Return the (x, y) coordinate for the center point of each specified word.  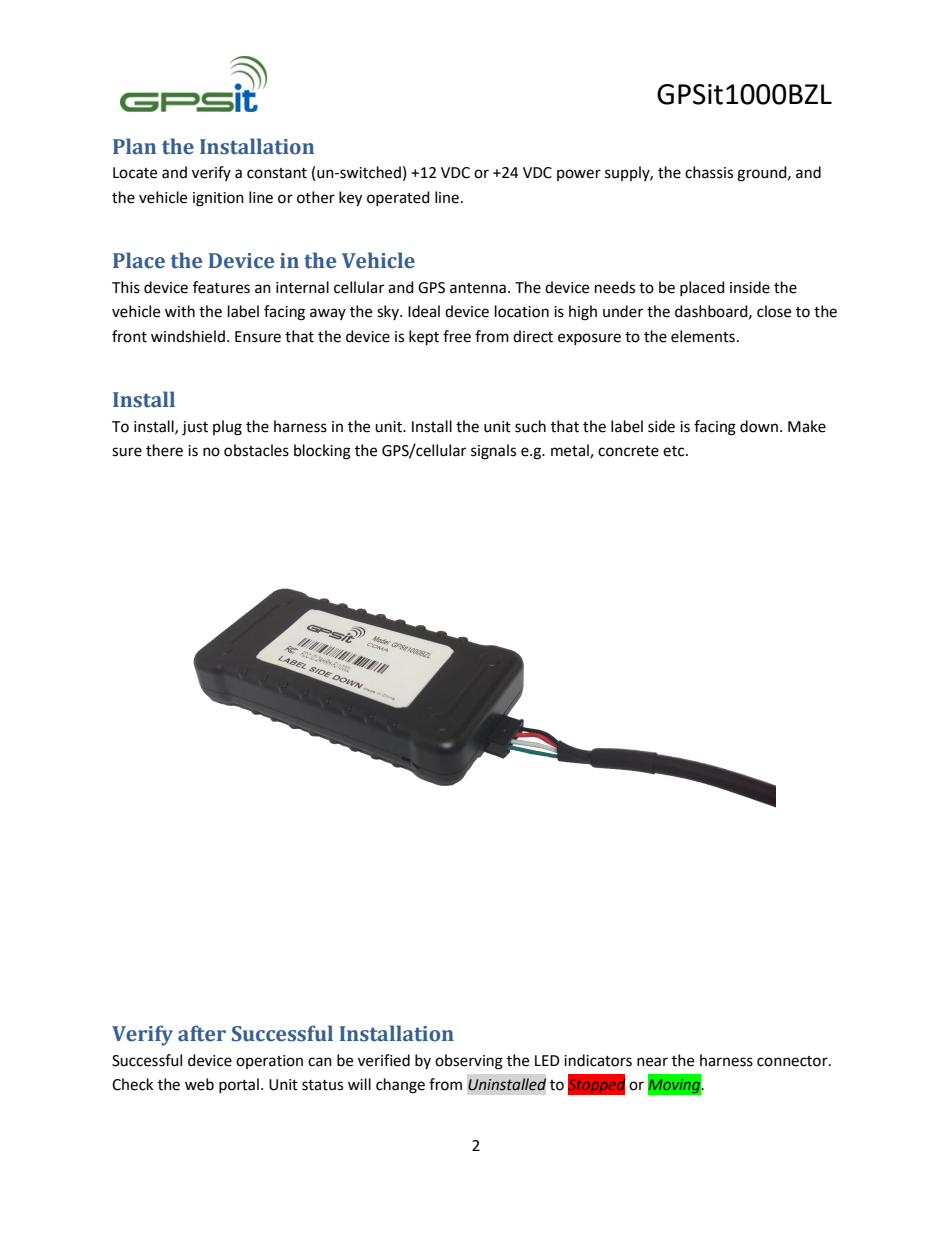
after (202, 1033)
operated (398, 198)
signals (493, 452)
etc (675, 451)
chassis (709, 172)
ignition (218, 199)
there (164, 450)
